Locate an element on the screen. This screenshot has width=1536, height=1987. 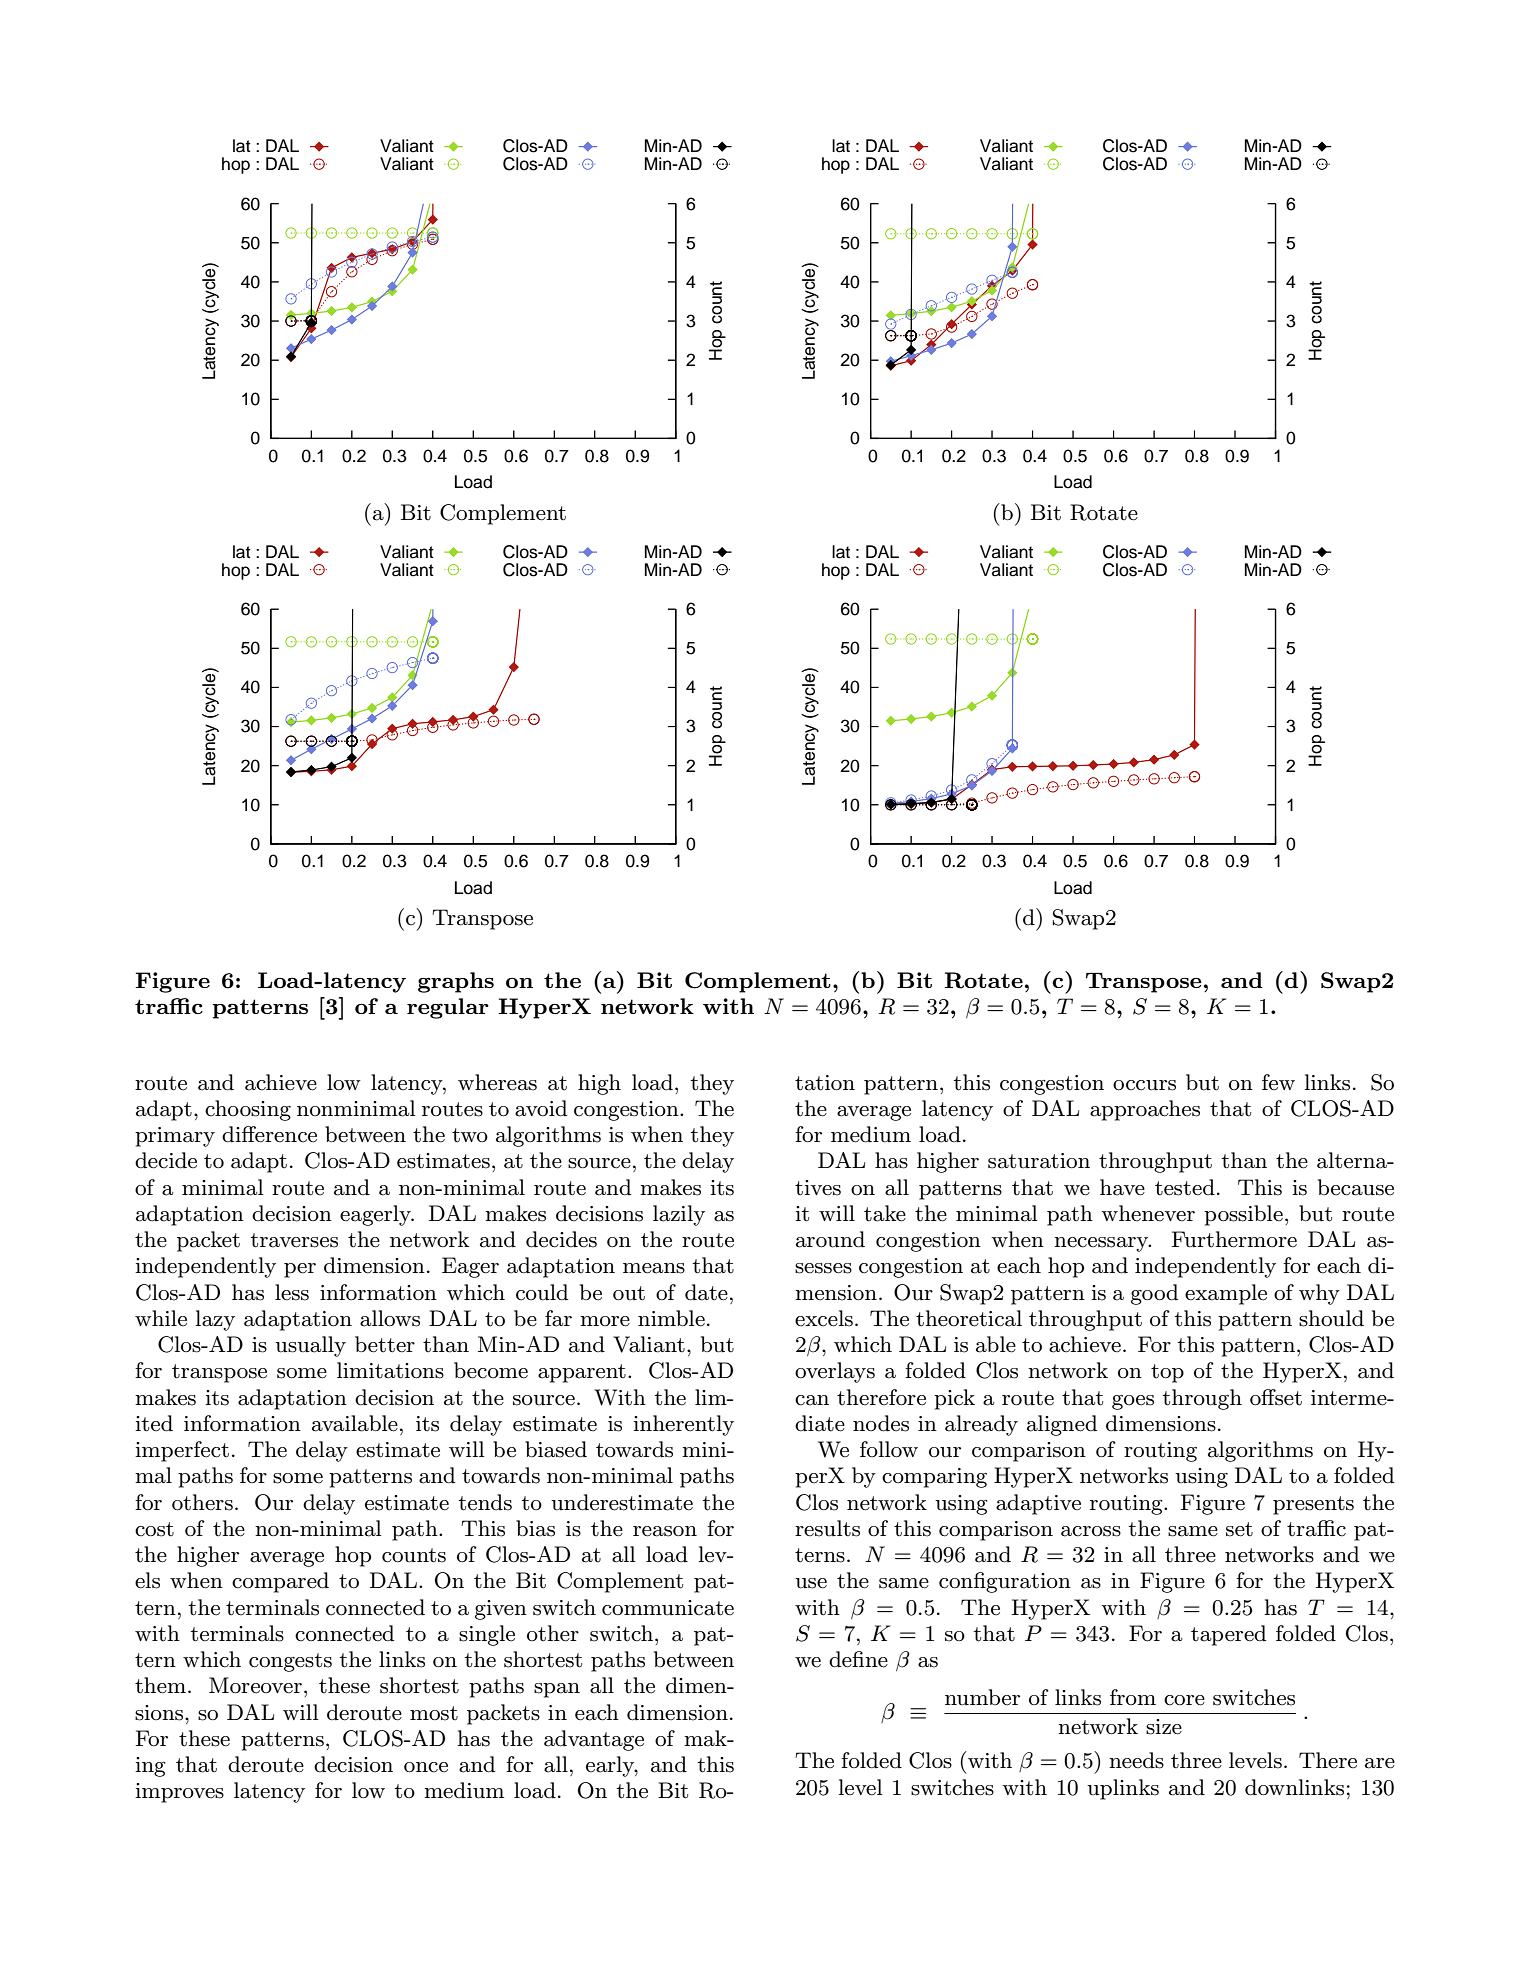
few is located at coordinates (1278, 1082).
